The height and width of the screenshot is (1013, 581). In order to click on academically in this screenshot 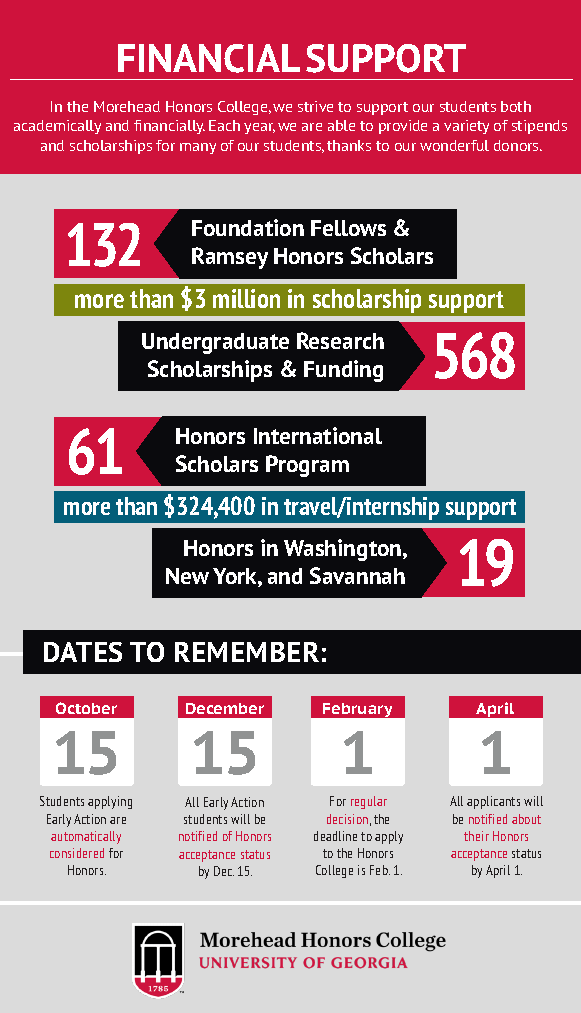, I will do `click(57, 127)`.
